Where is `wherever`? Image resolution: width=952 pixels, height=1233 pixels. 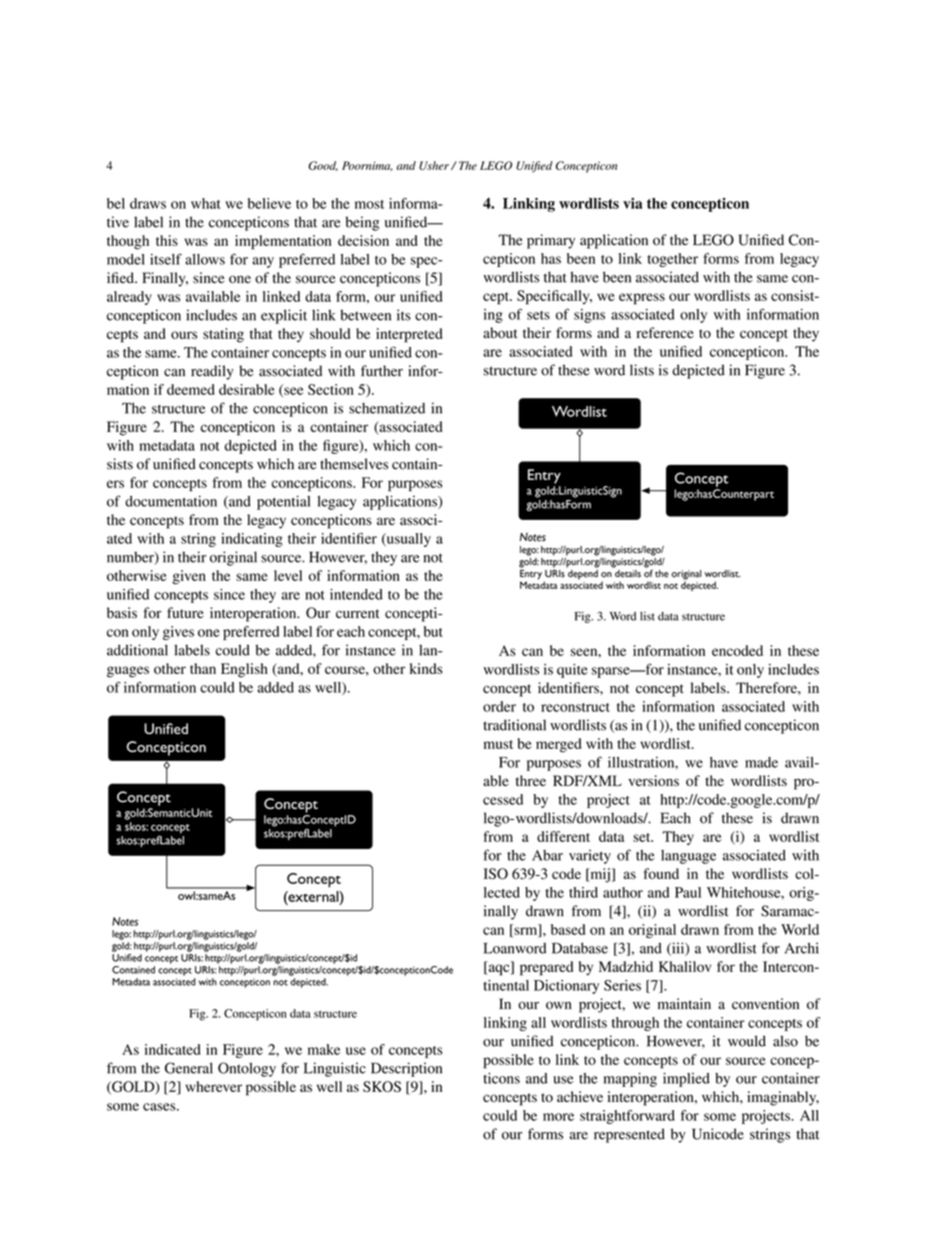 wherever is located at coordinates (213, 1086).
